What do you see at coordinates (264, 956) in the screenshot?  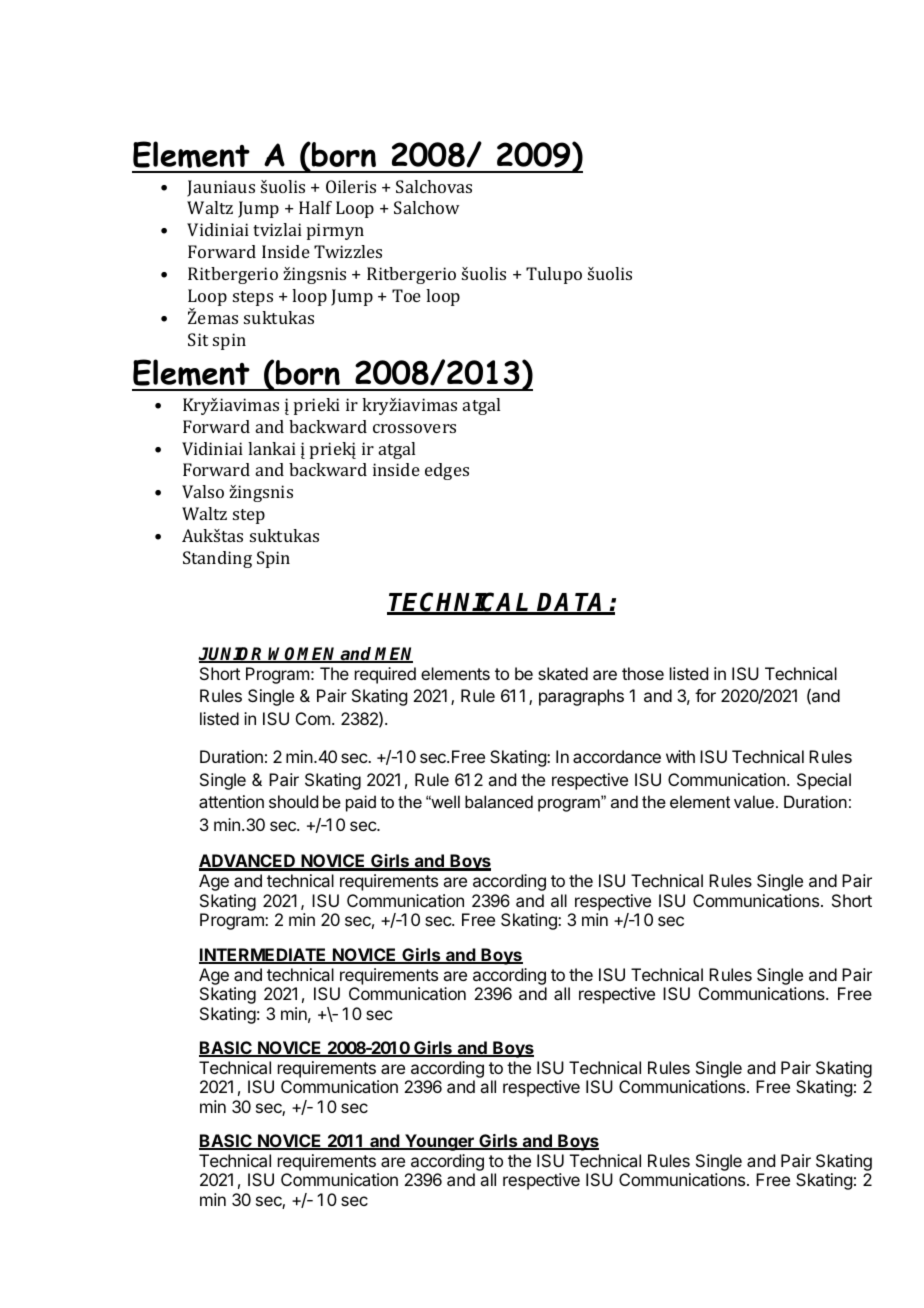 I see `INTERMEDIATE` at bounding box center [264, 956].
